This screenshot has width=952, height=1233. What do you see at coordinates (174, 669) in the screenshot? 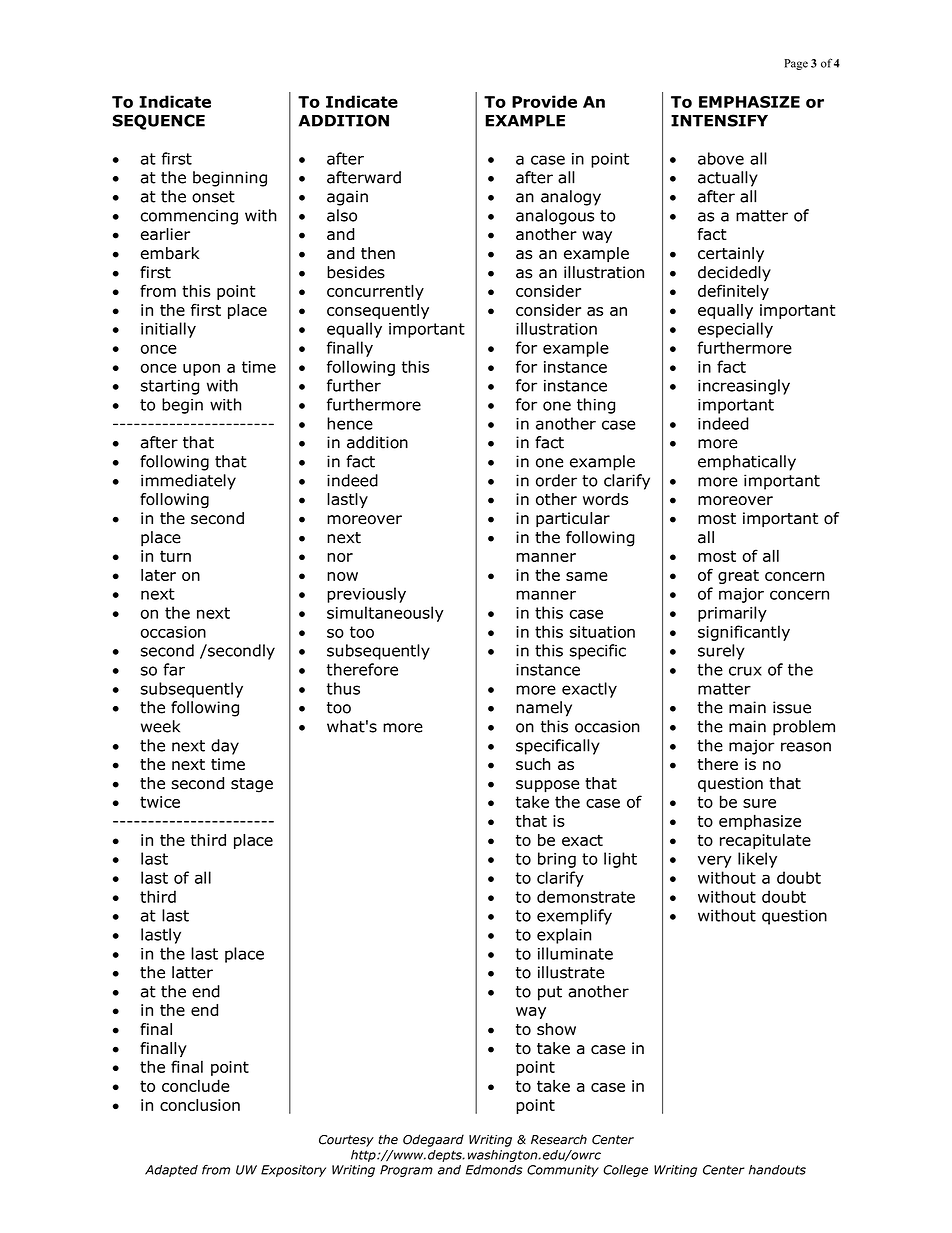
I see `far` at bounding box center [174, 669].
